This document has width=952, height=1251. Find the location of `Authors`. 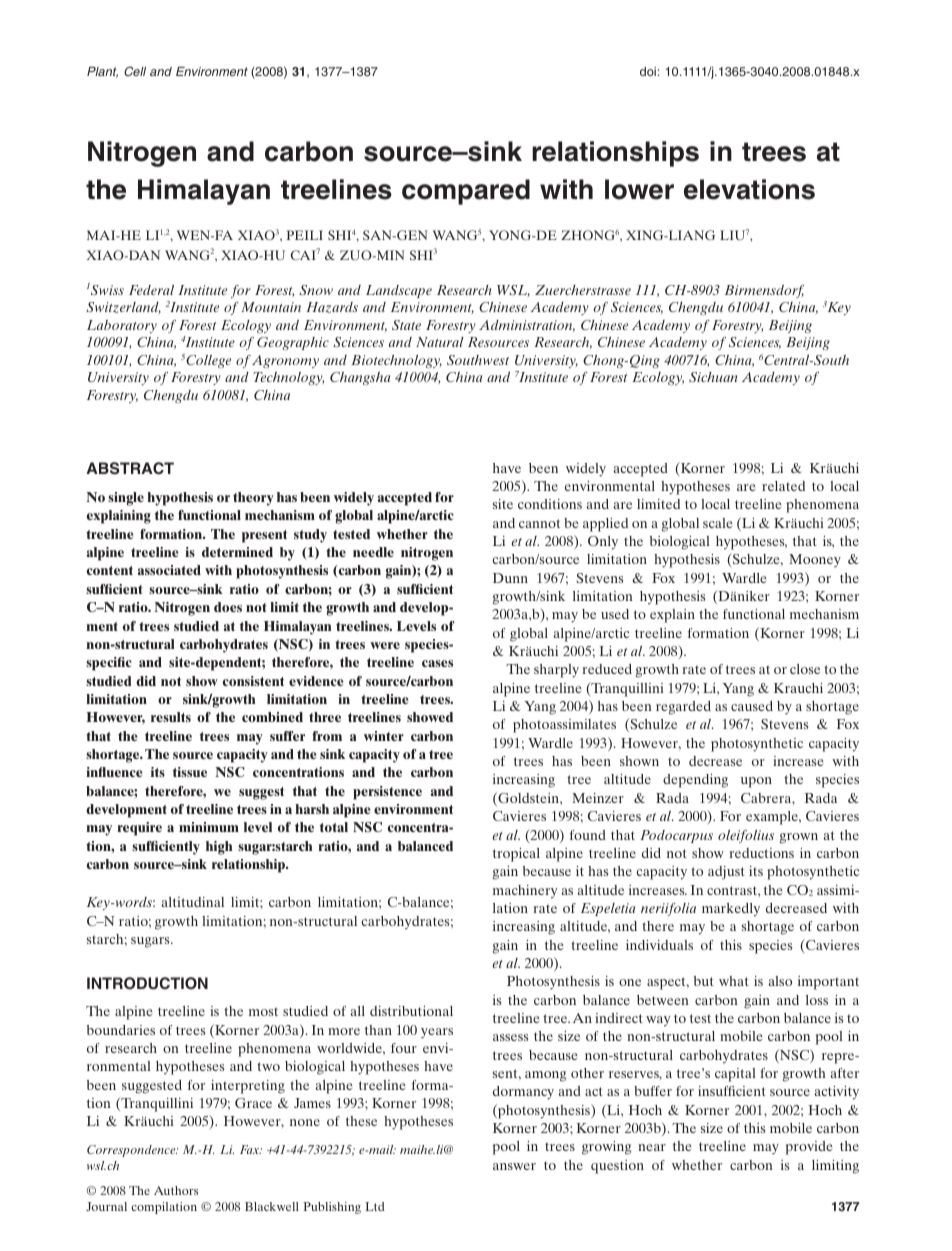

Authors is located at coordinates (176, 1190).
